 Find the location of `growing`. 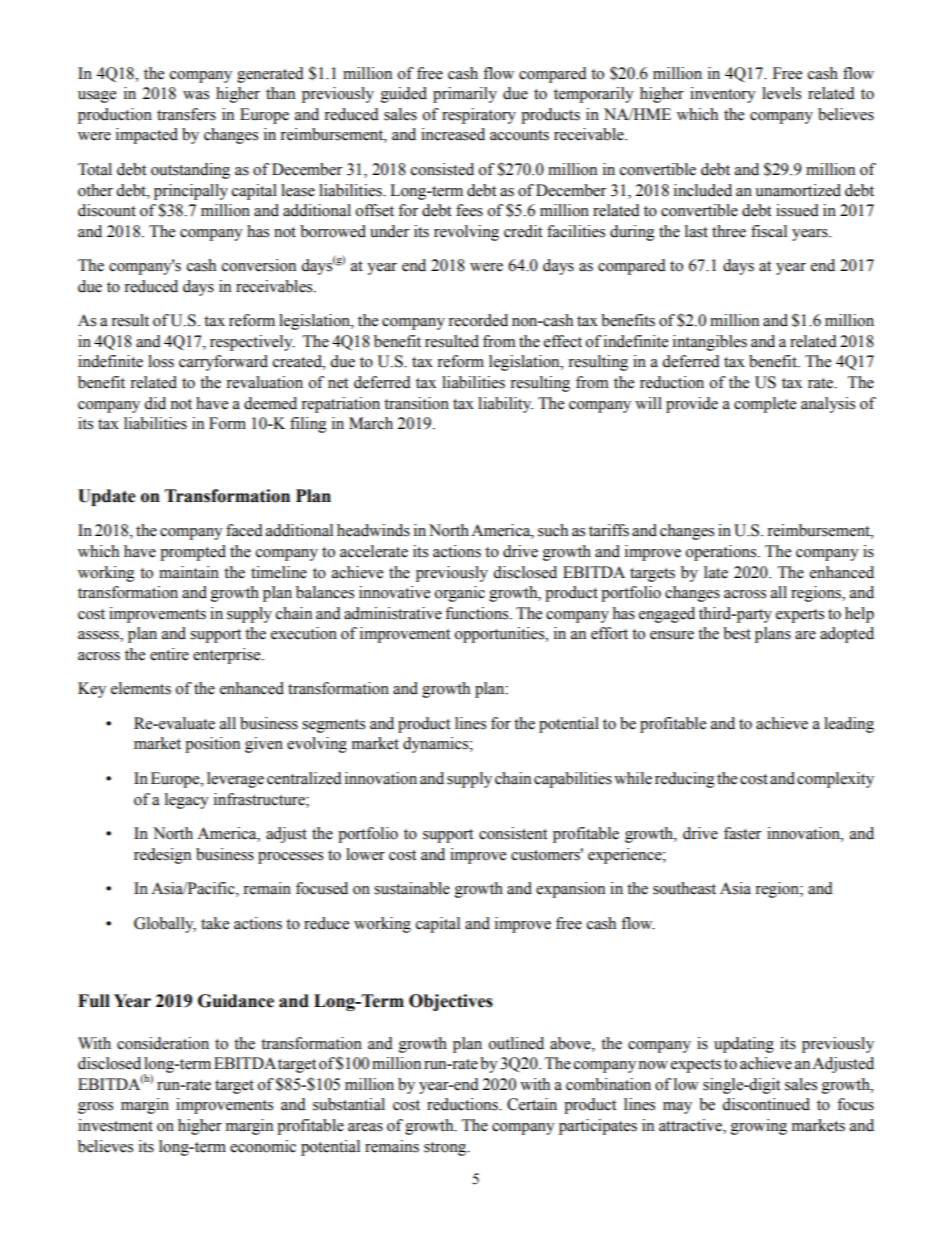

growing is located at coordinates (759, 1127).
